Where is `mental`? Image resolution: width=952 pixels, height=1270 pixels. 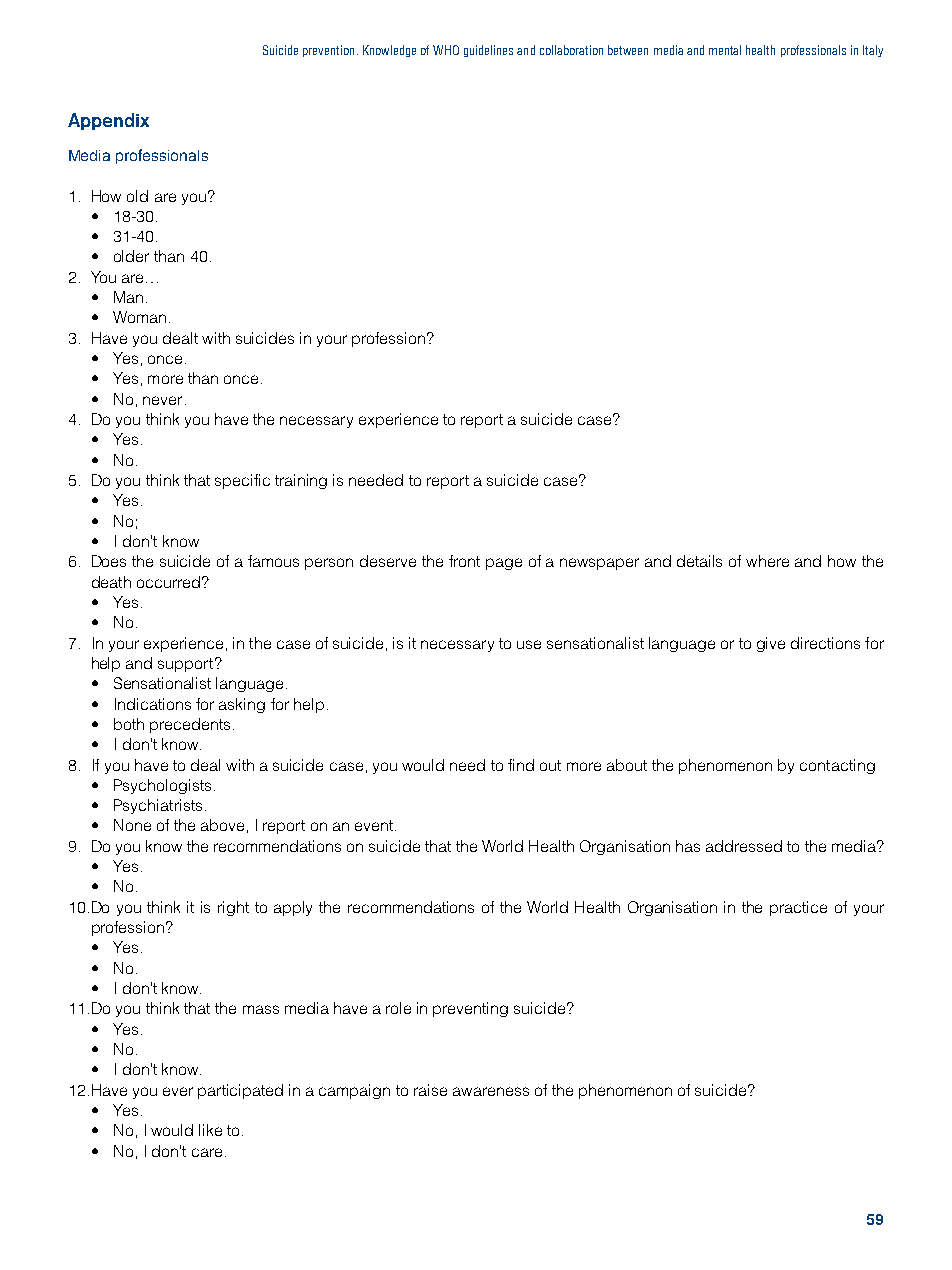 mental is located at coordinates (725, 50).
